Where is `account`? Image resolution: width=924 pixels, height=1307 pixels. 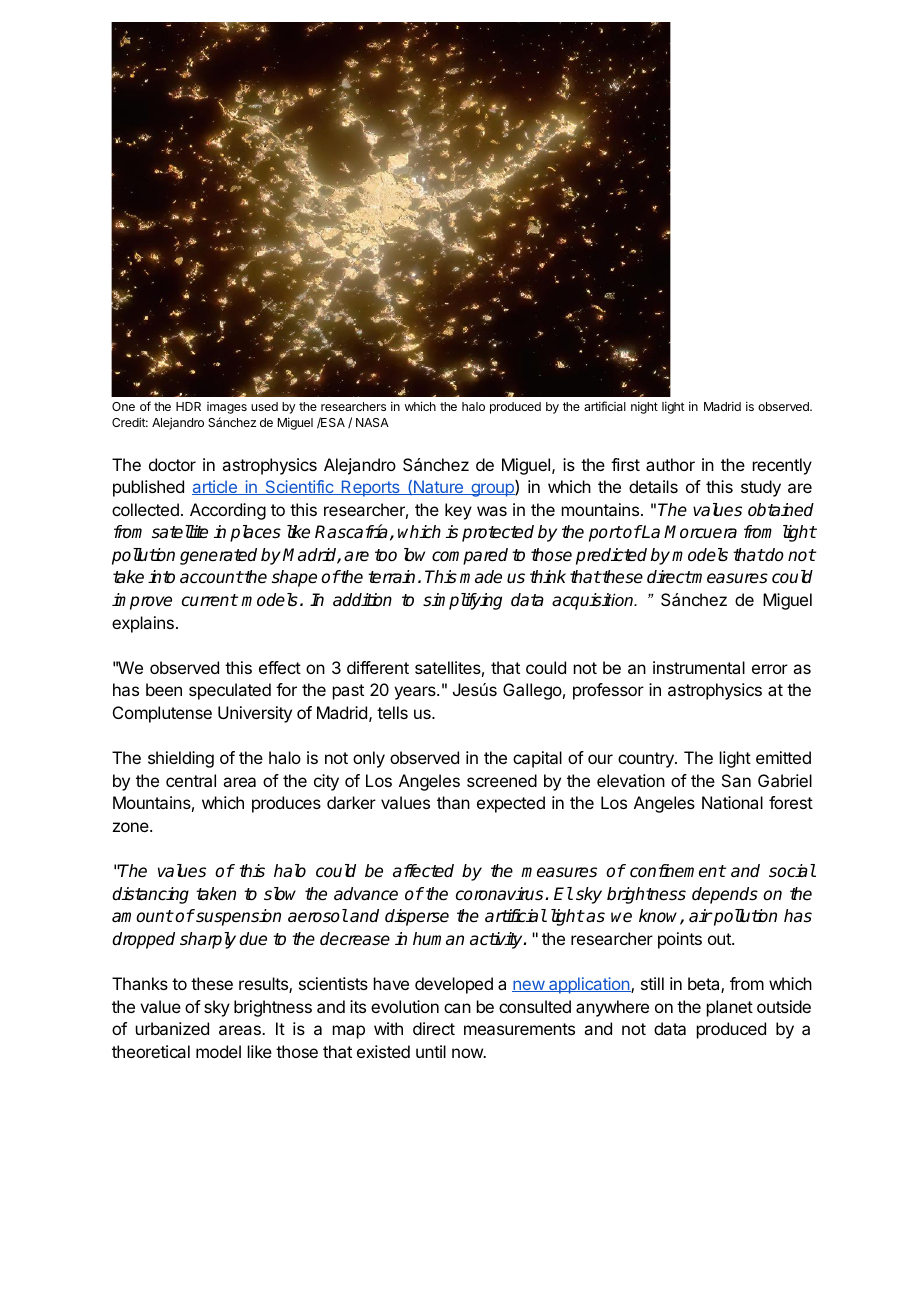
account is located at coordinates (211, 577).
